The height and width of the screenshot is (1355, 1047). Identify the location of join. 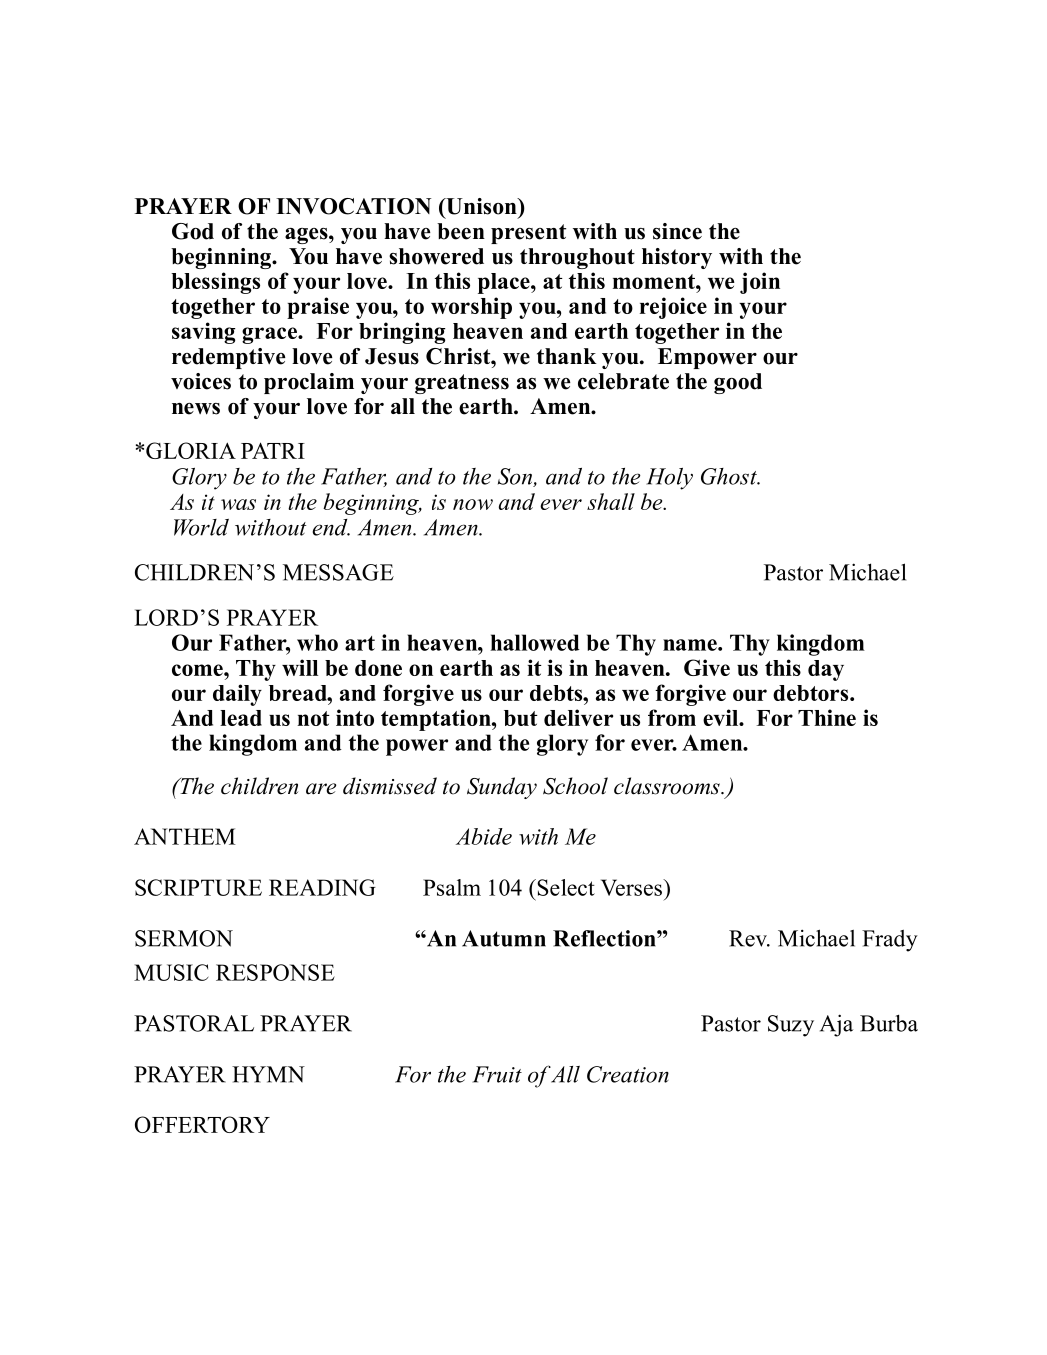
(760, 283).
